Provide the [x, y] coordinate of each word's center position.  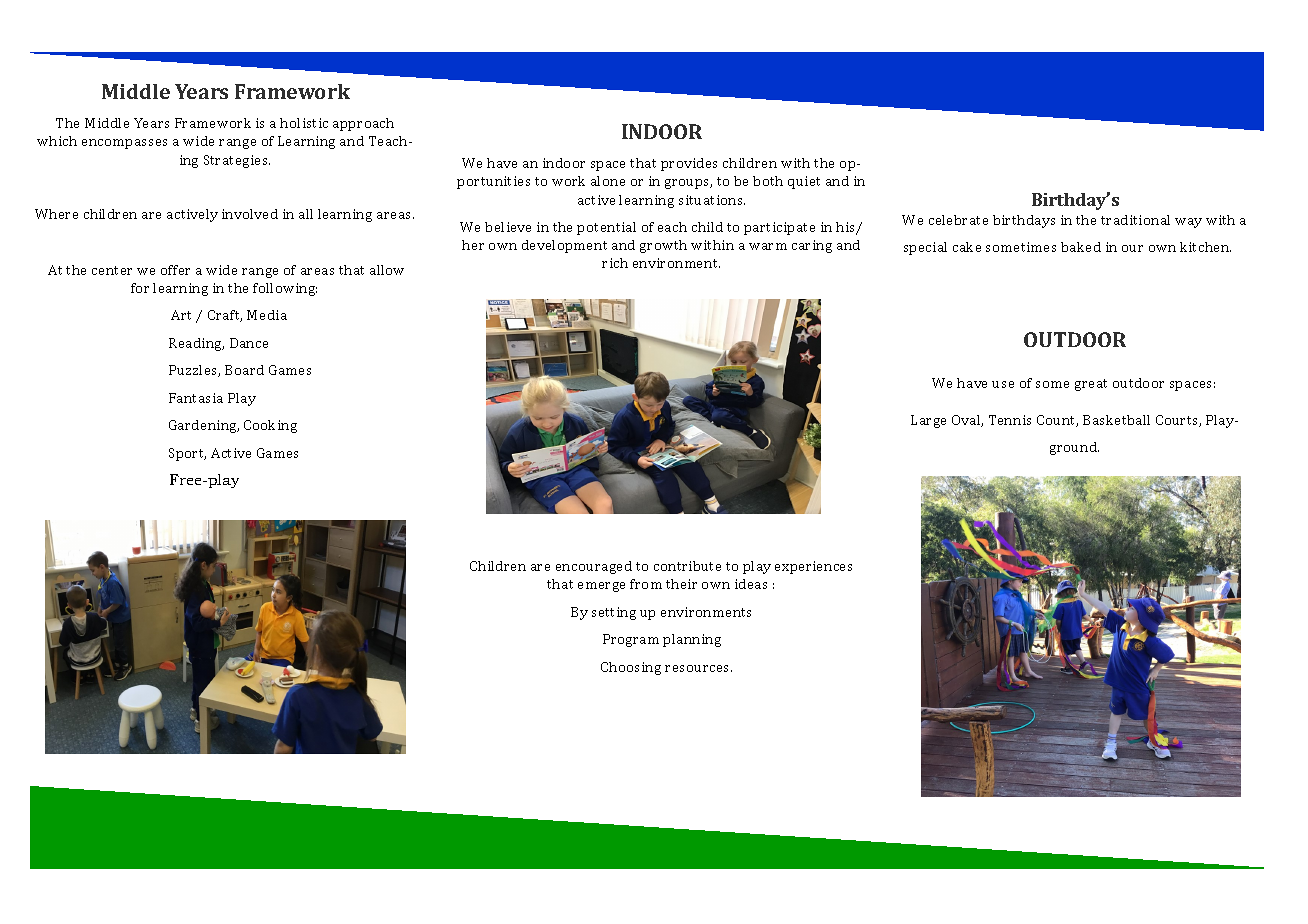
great [1091, 385]
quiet [804, 182]
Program [631, 640]
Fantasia [196, 398]
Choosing [631, 668]
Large [928, 421]
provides [689, 164]
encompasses [124, 144]
